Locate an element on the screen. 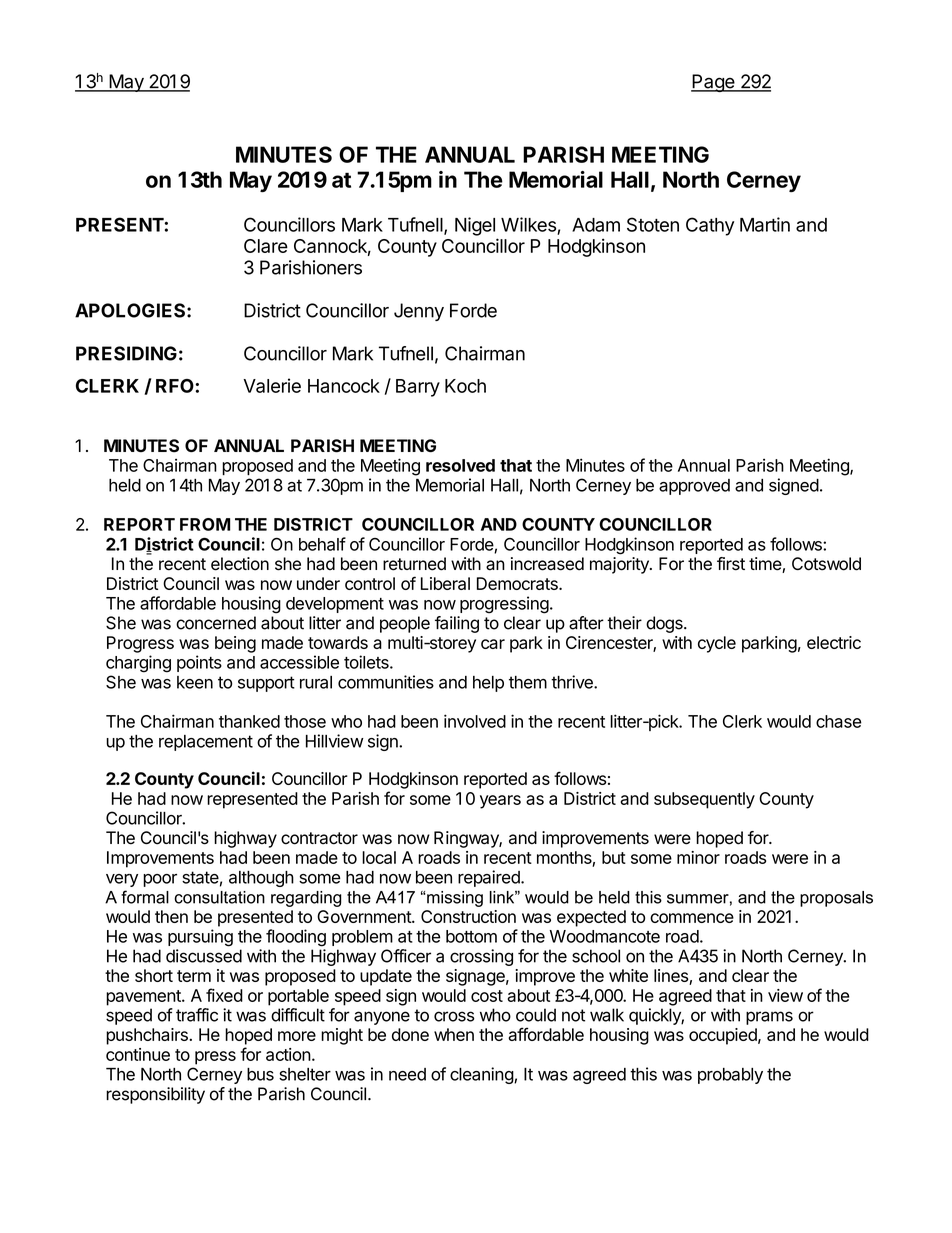 The image size is (952, 1233). approved is located at coordinates (694, 487).
